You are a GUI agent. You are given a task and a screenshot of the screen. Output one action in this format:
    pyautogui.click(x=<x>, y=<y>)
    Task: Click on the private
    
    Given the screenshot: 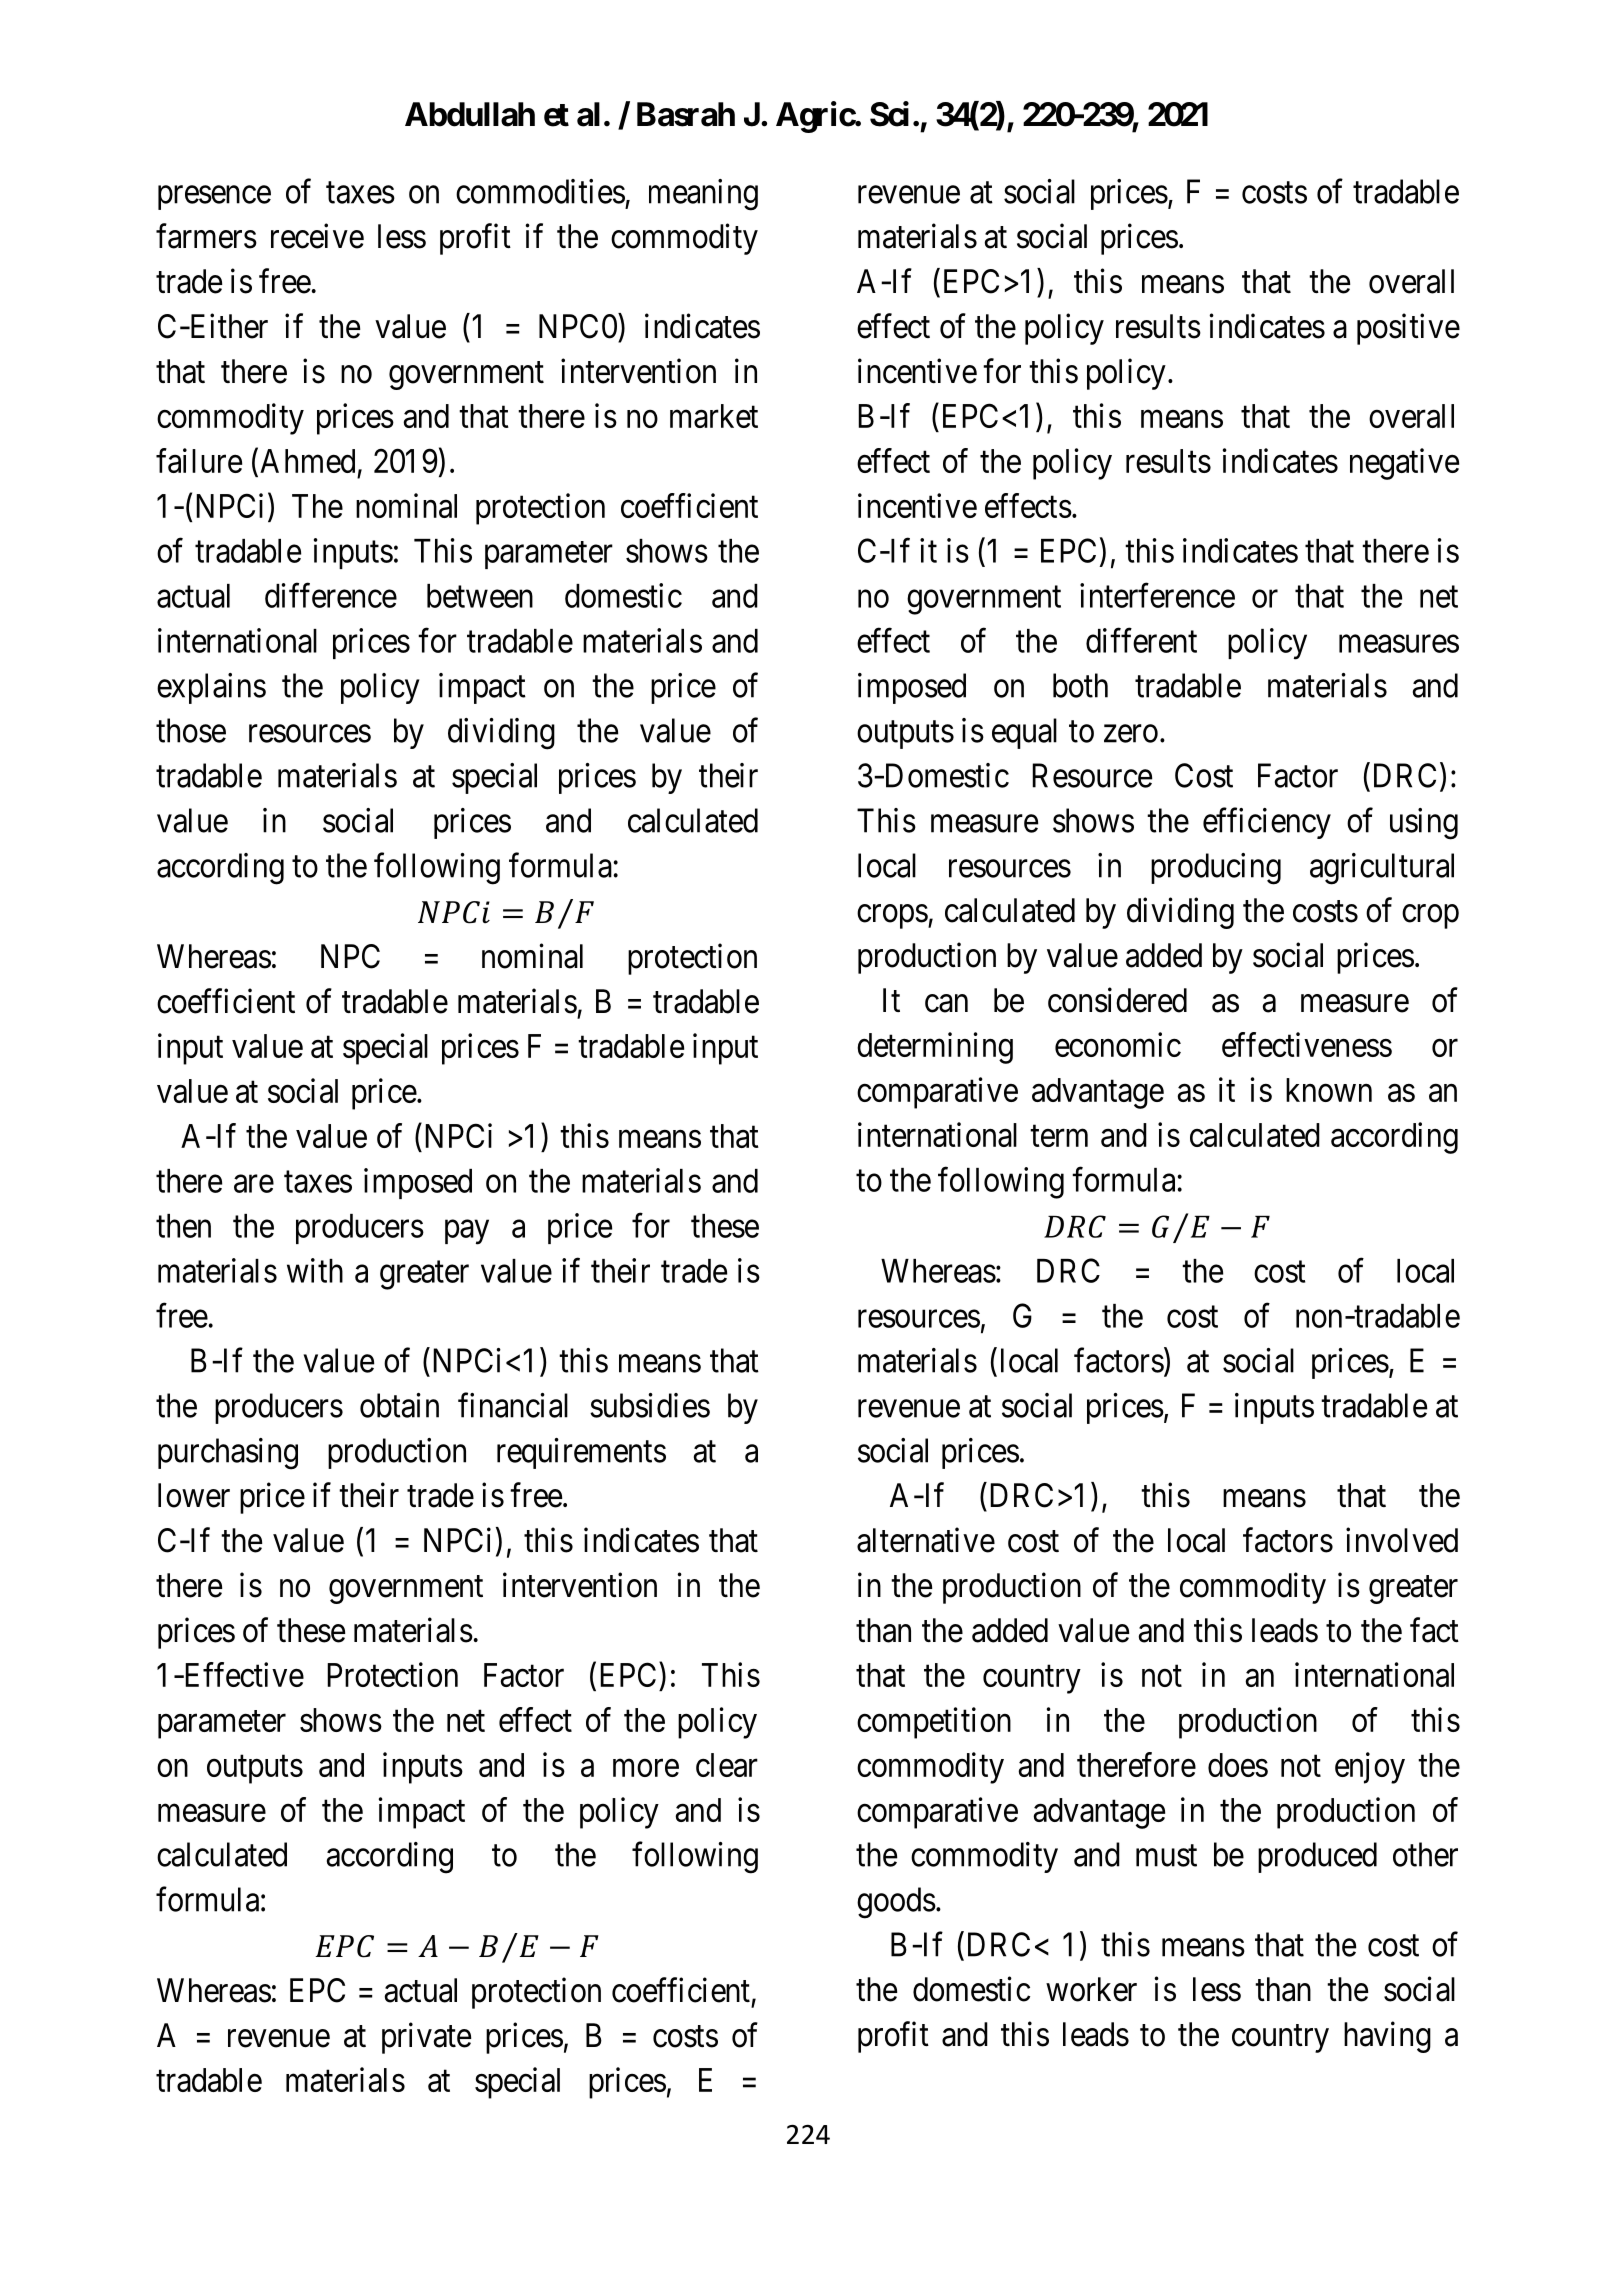 What is the action you would take?
    pyautogui.click(x=426, y=2038)
